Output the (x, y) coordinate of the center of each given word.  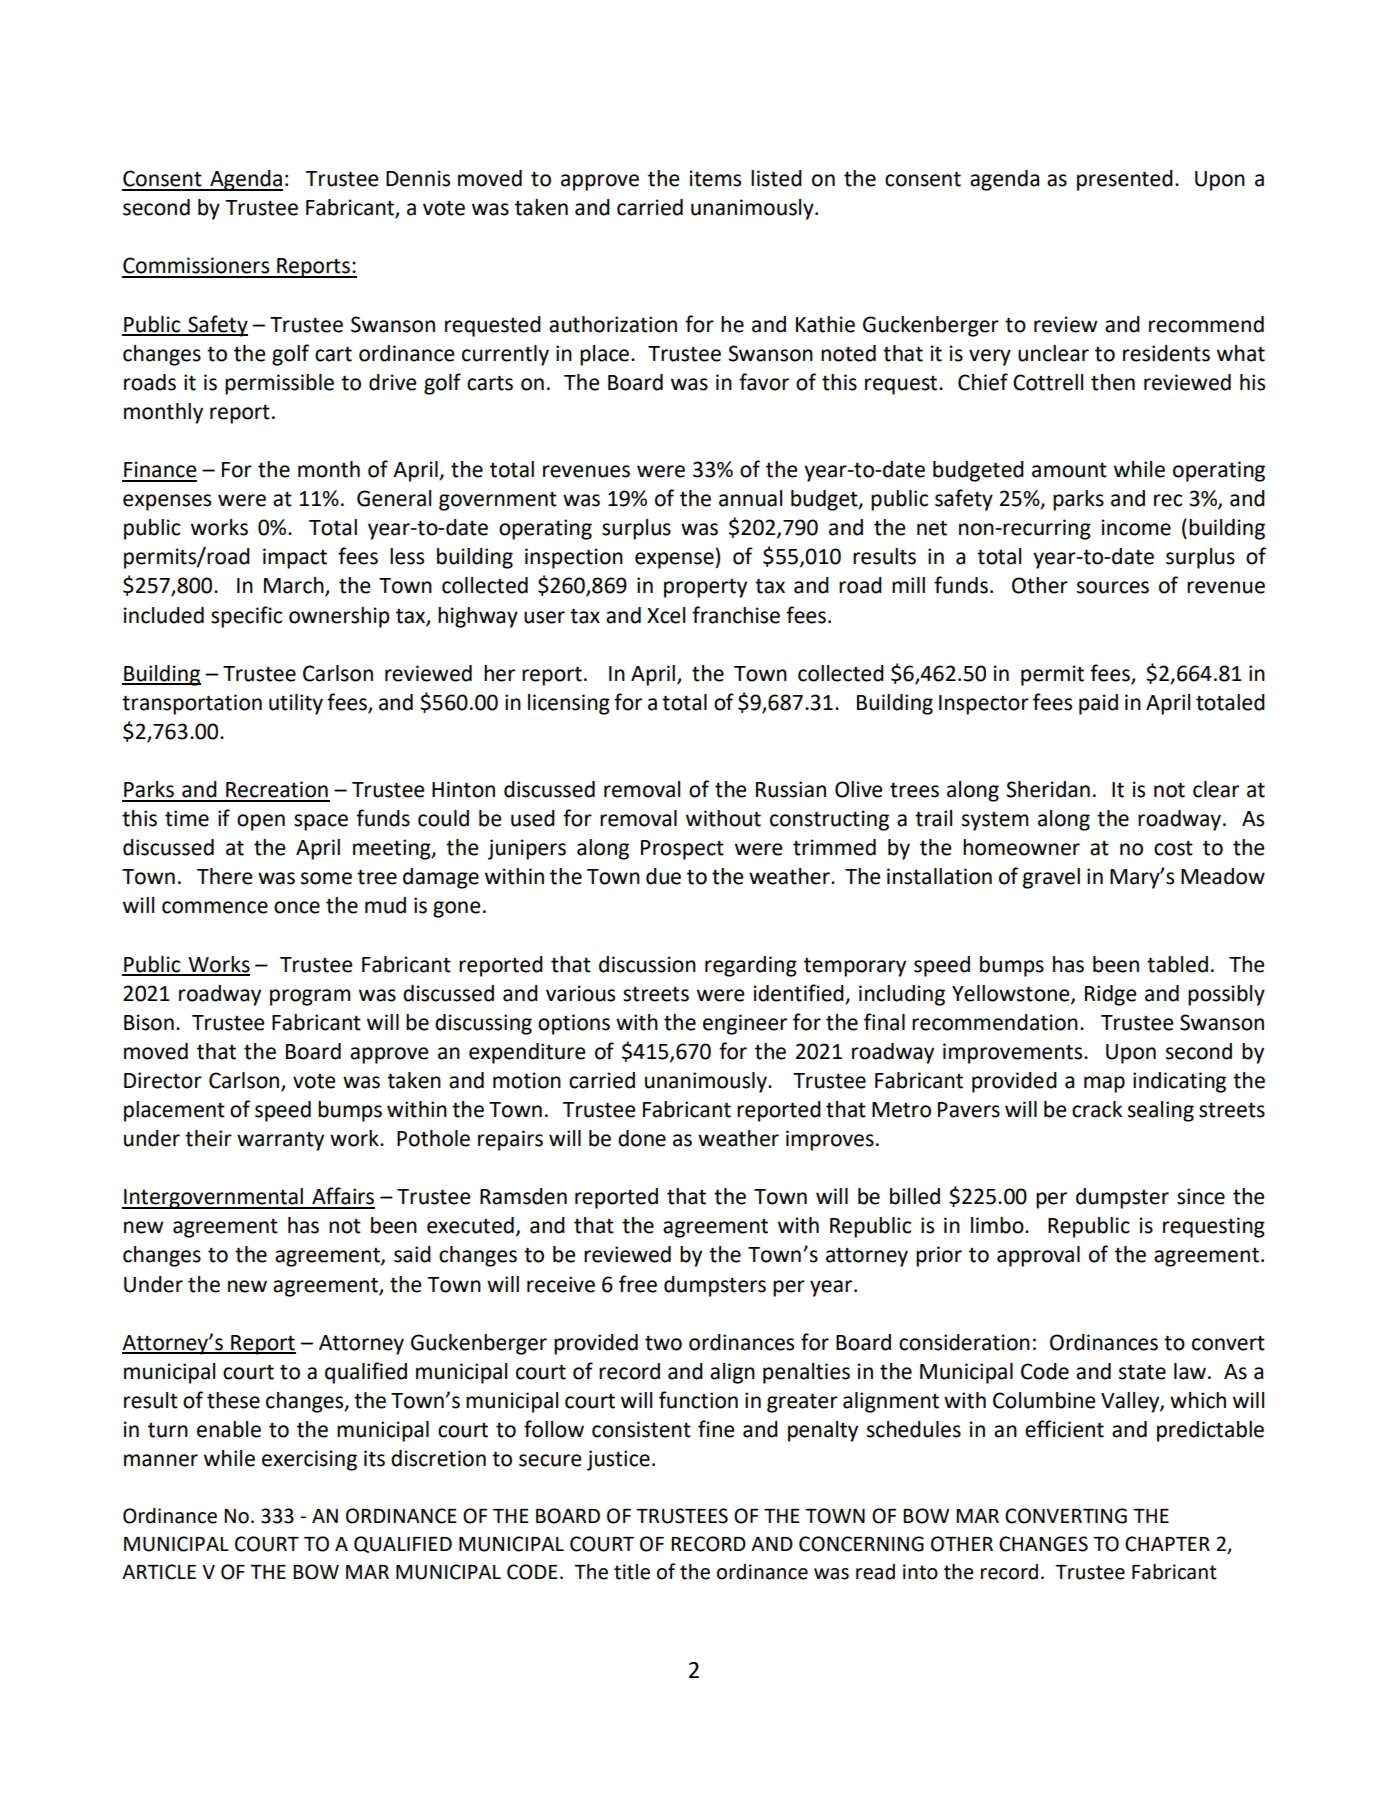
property (705, 588)
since (1201, 1196)
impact (295, 558)
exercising (309, 1460)
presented (1125, 180)
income (1136, 527)
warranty (280, 1141)
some (326, 878)
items (715, 178)
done (642, 1138)
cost (1173, 848)
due (663, 876)
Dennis (418, 178)
